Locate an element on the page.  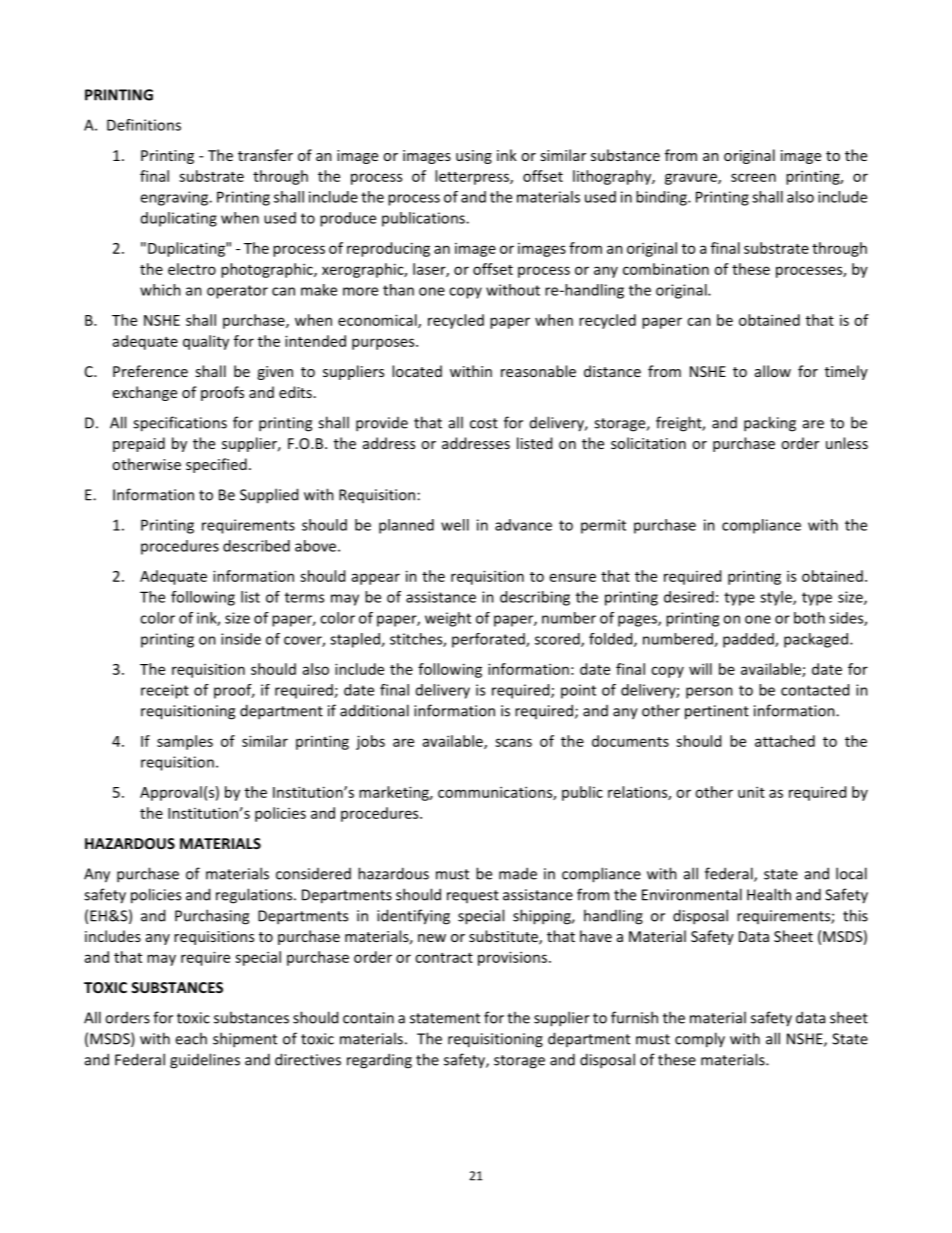
inside is located at coordinates (241, 639).
